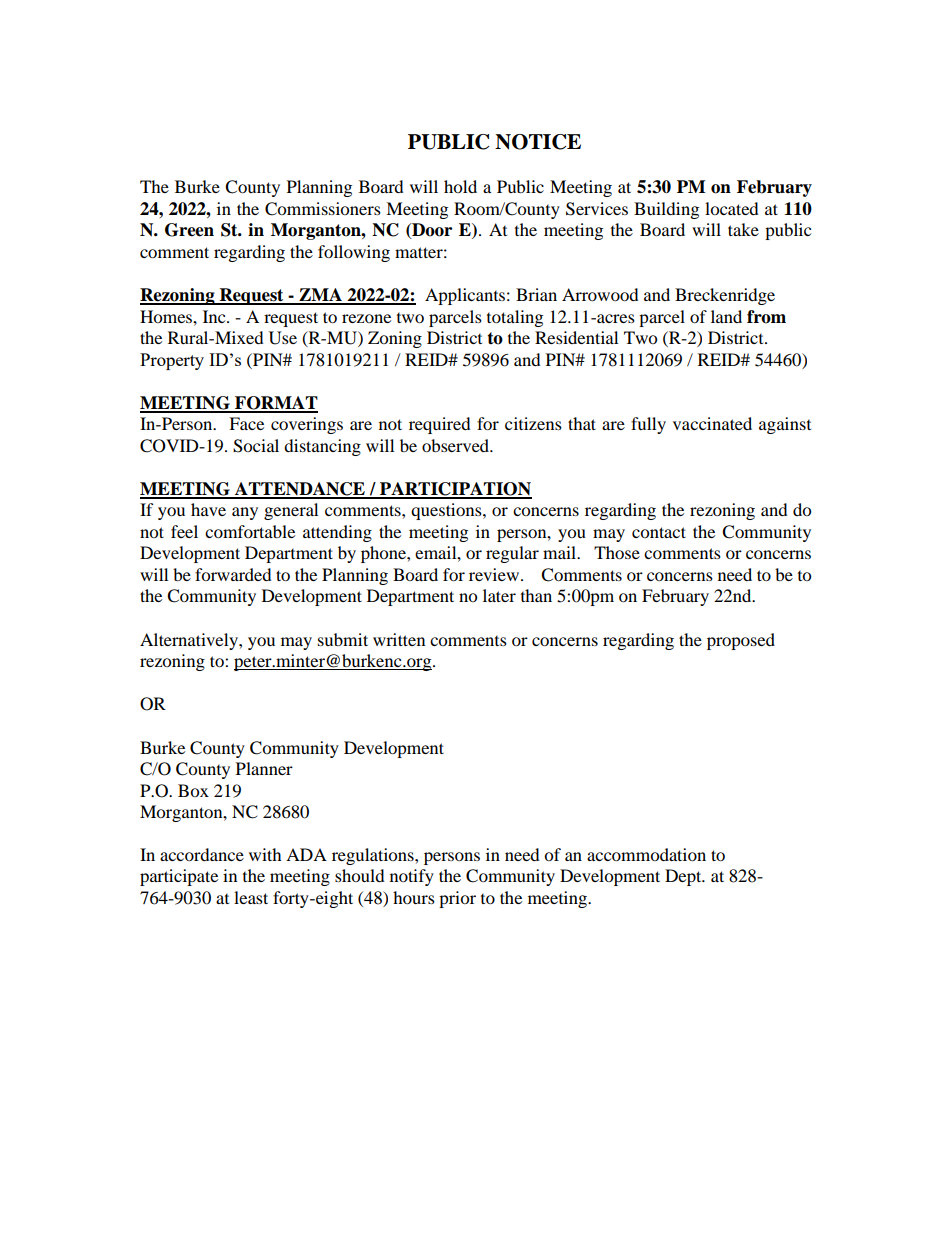 The image size is (952, 1233). What do you see at coordinates (499, 595) in the screenshot?
I see `later` at bounding box center [499, 595].
